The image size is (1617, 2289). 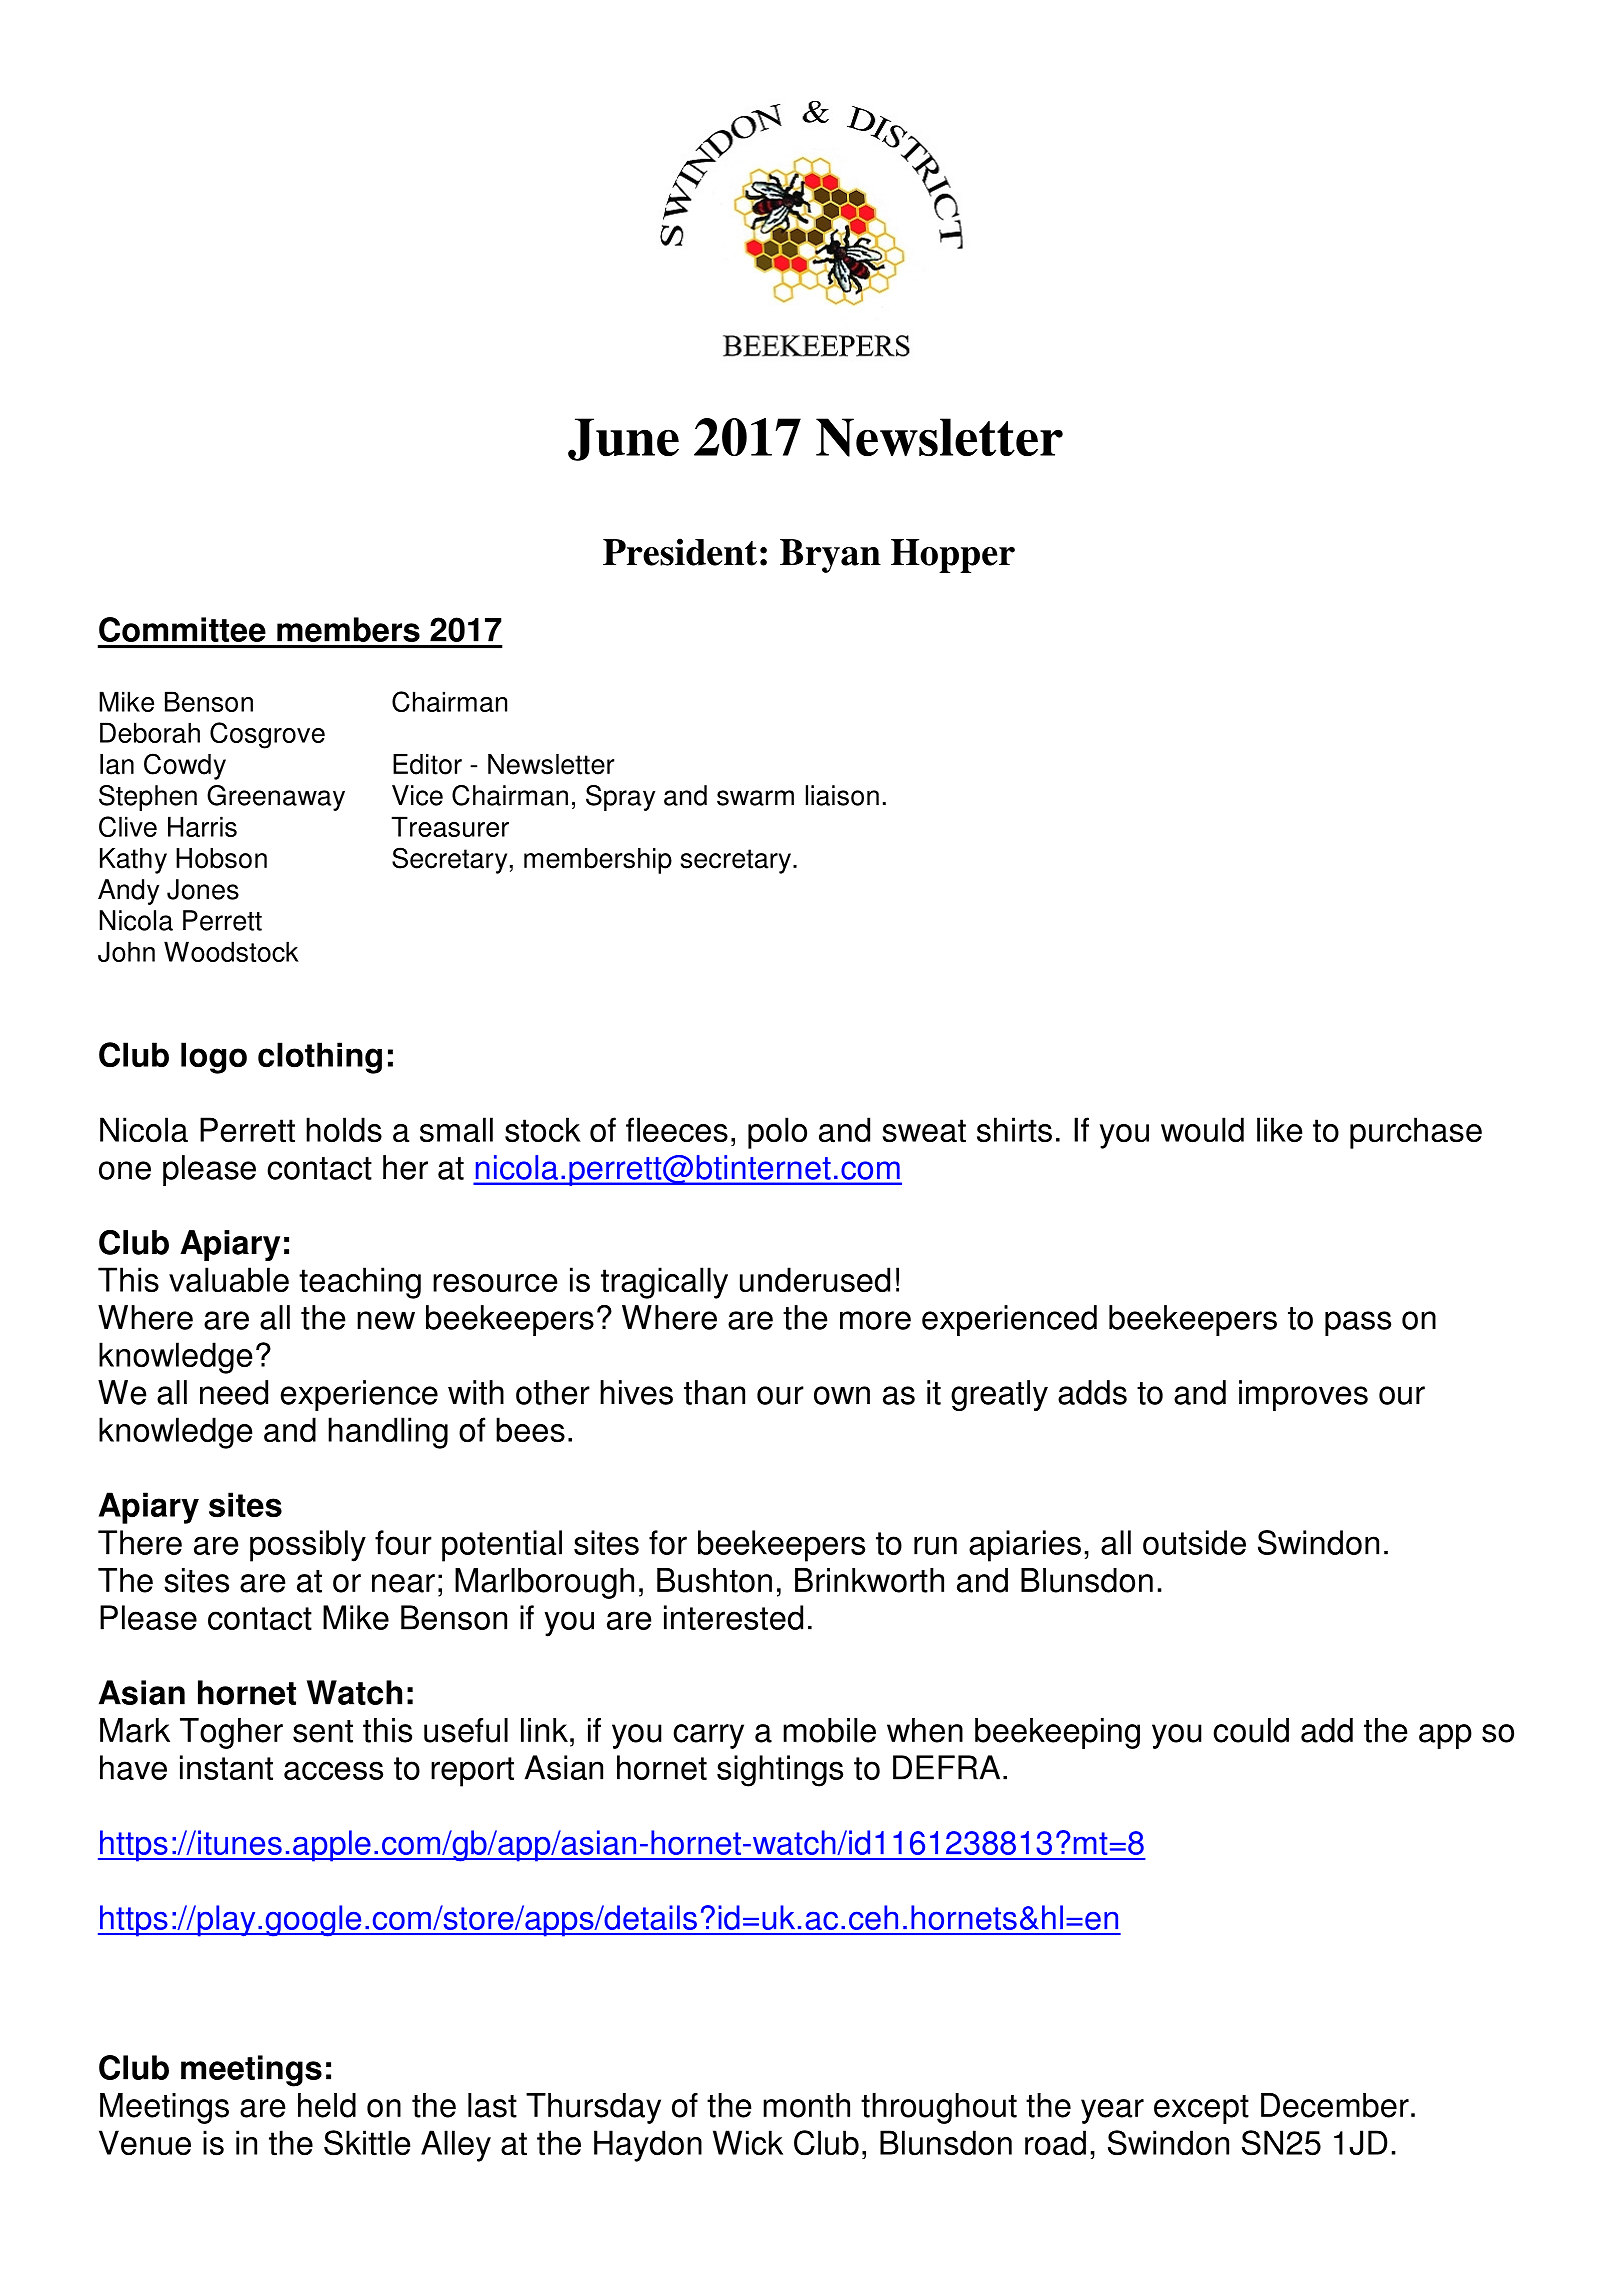 I want to click on Hobson, so click(x=221, y=858).
